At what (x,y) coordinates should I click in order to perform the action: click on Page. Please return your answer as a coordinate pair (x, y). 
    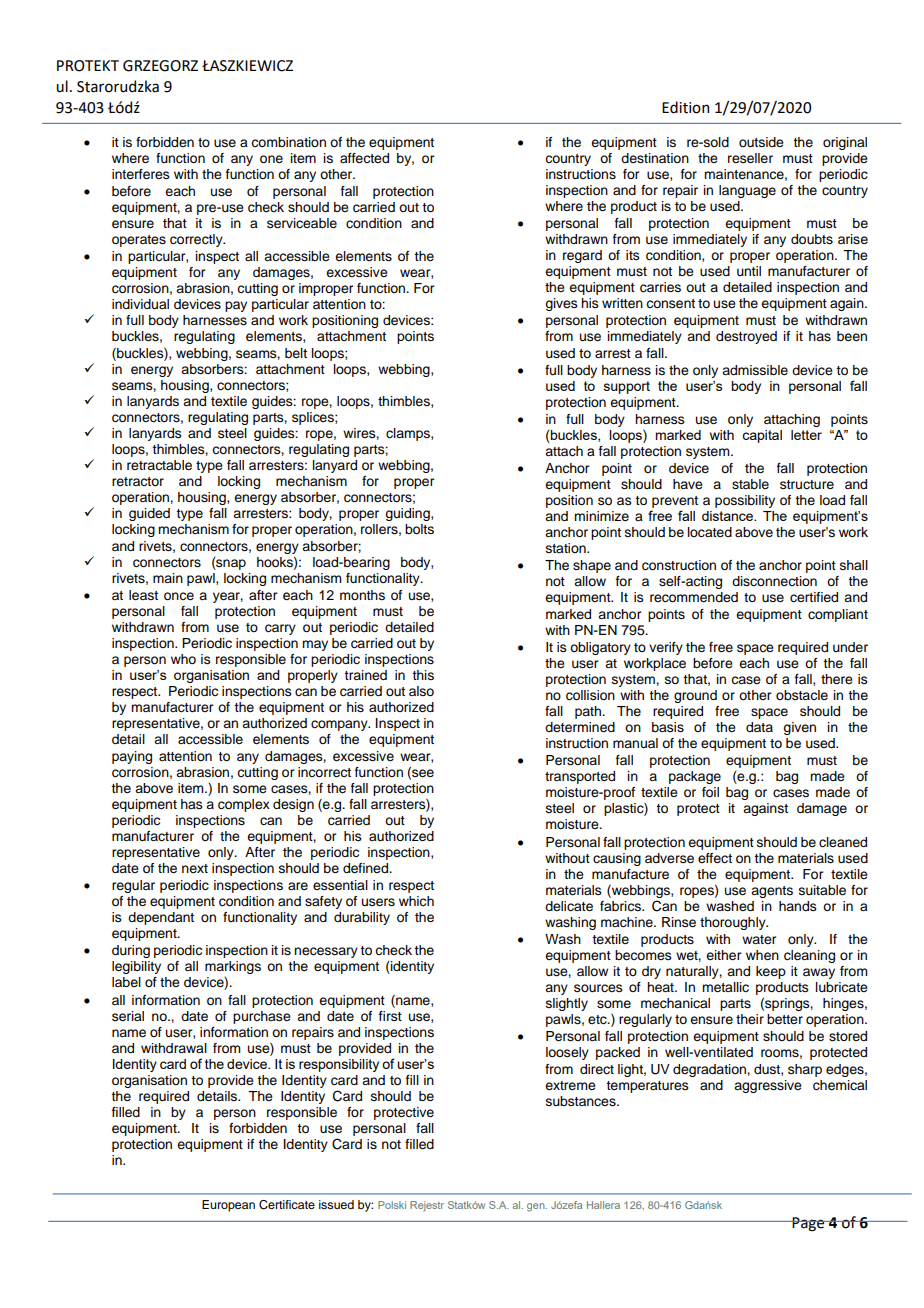
    Looking at the image, I should click on (809, 1224).
